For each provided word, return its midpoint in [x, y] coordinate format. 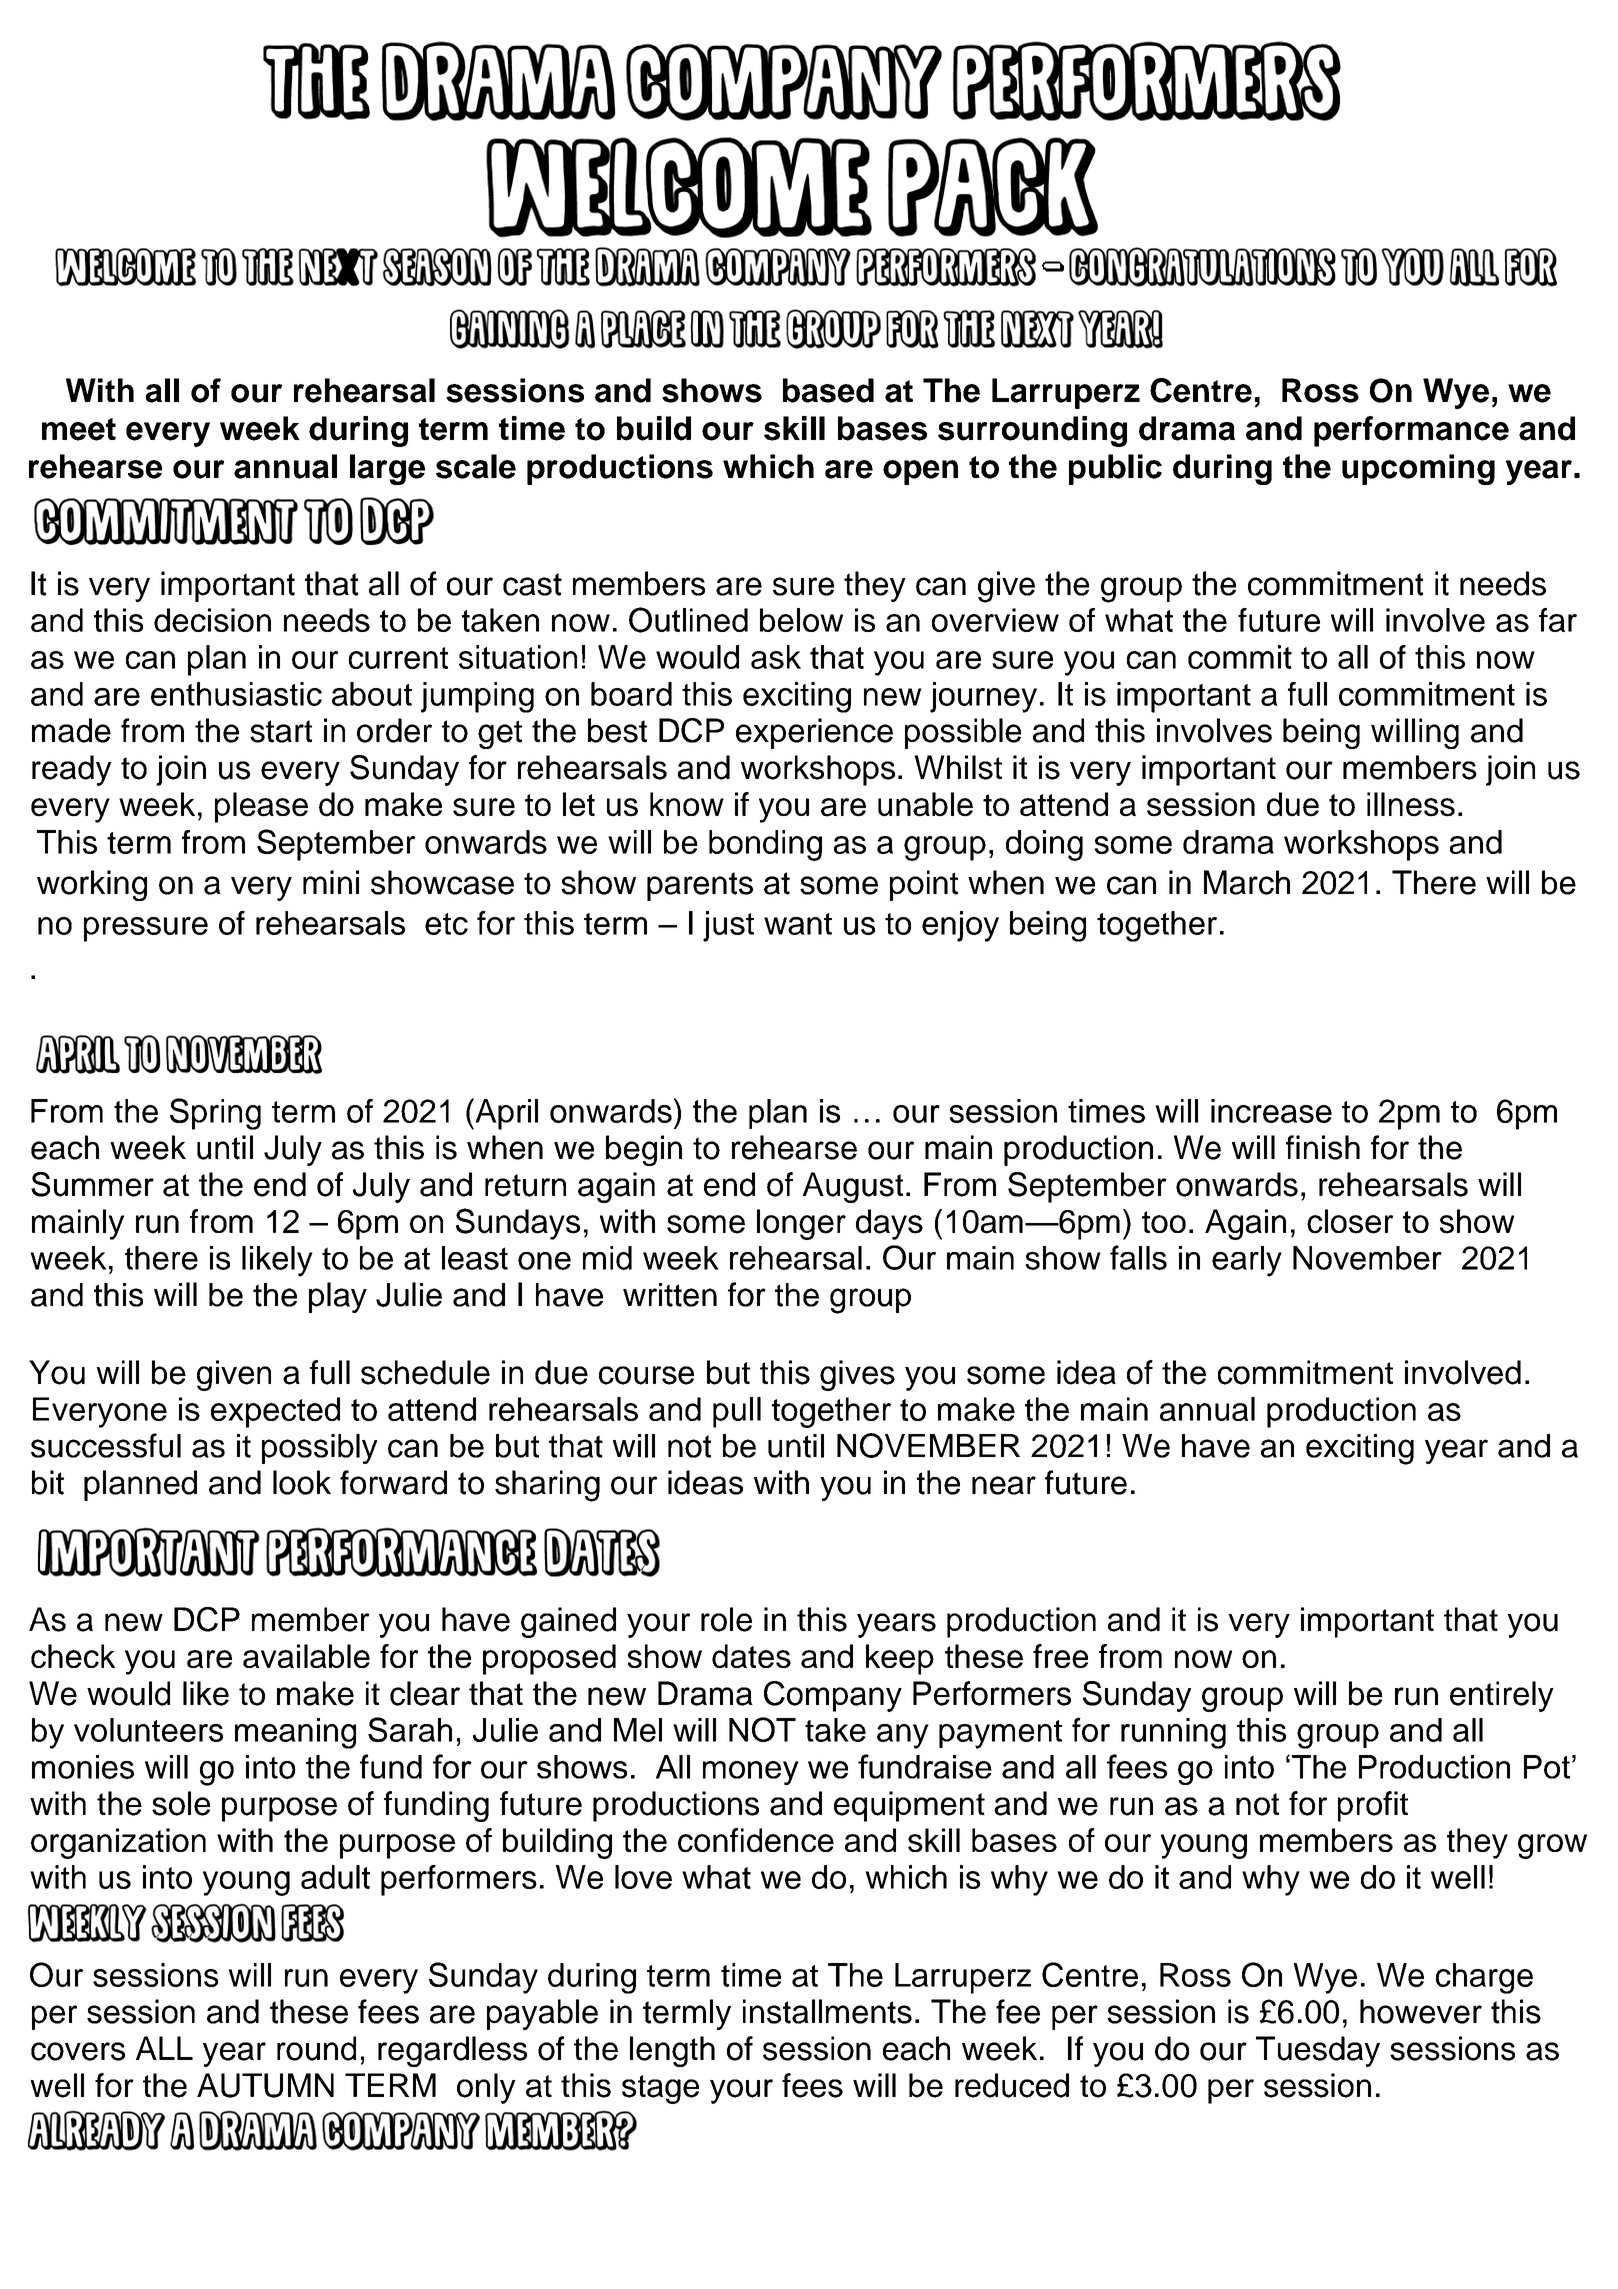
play [338, 1297]
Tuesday [1318, 2051]
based [828, 390]
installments [827, 2011]
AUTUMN [265, 2085]
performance [1411, 431]
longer [801, 1224]
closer [1350, 1221]
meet [79, 429]
